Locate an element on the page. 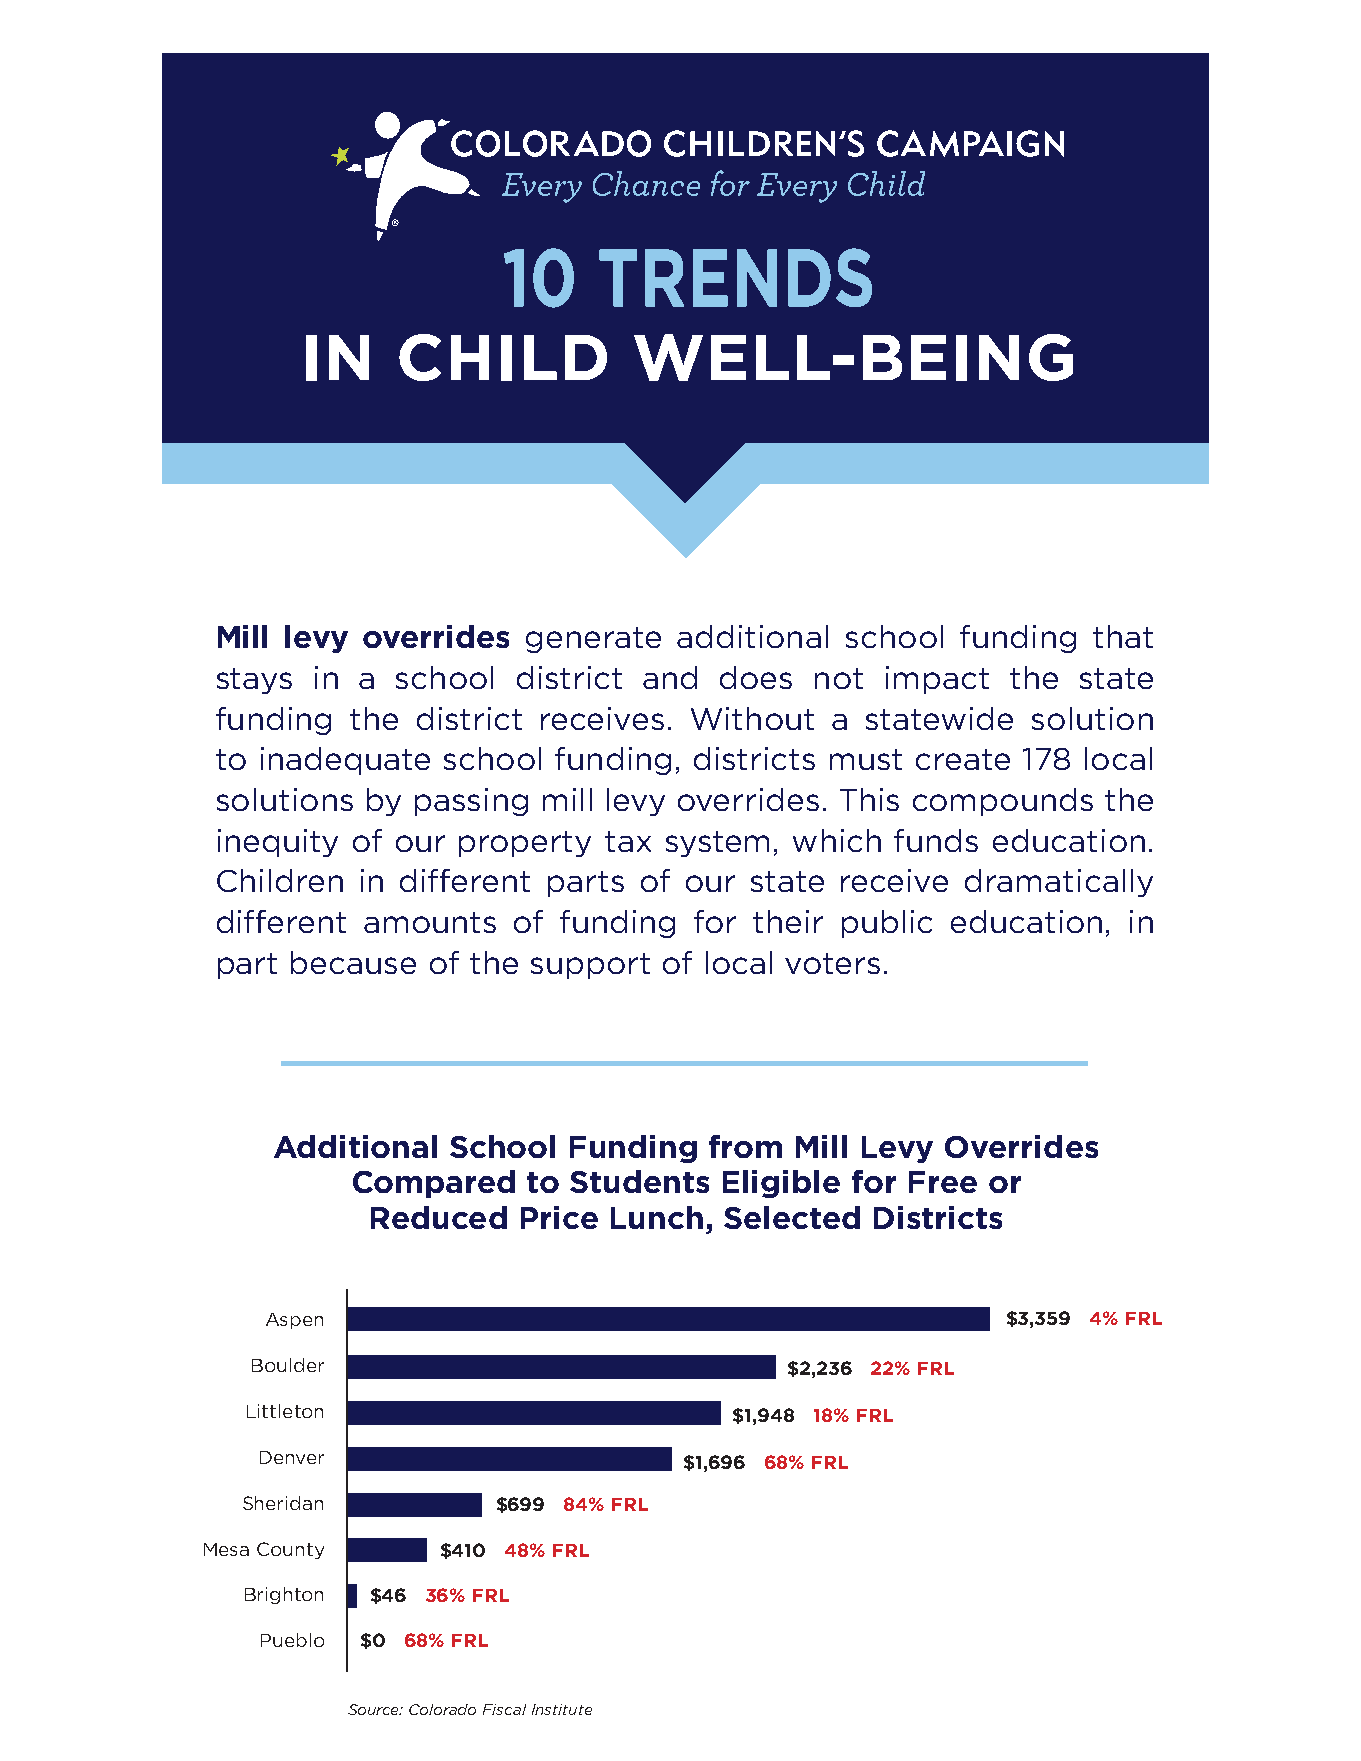 The height and width of the page is (1761, 1361). that is located at coordinates (1123, 636).
